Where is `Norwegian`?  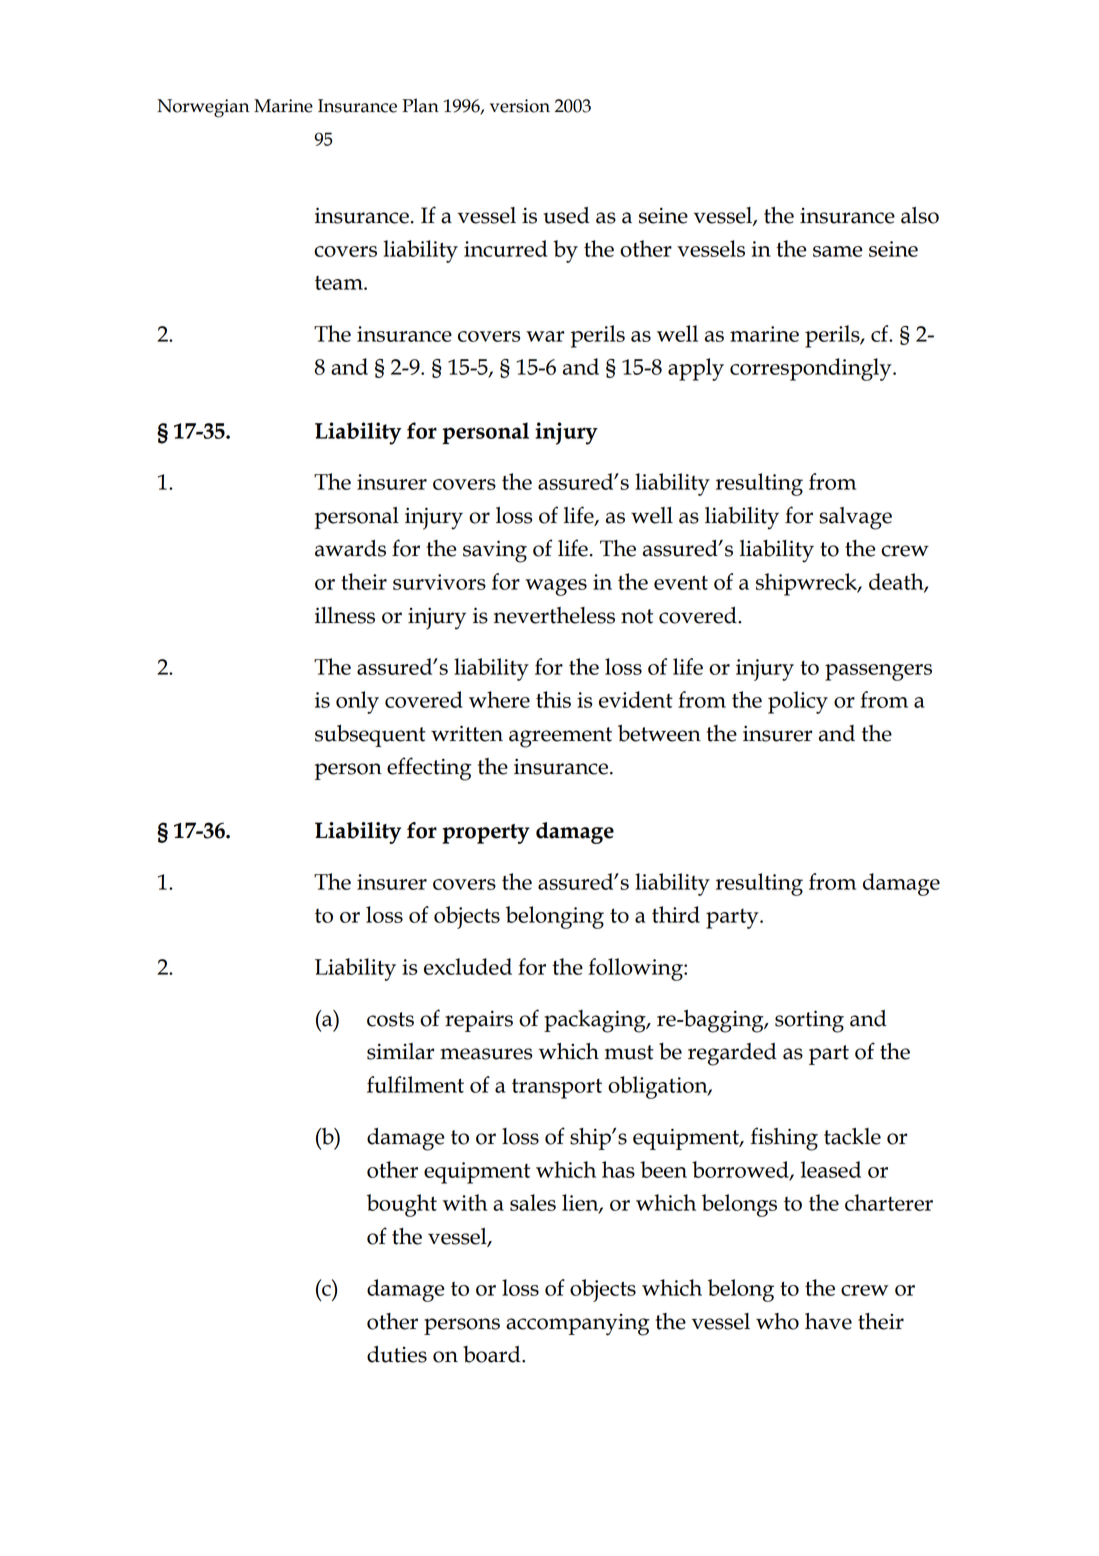
Norwegian is located at coordinates (203, 108).
